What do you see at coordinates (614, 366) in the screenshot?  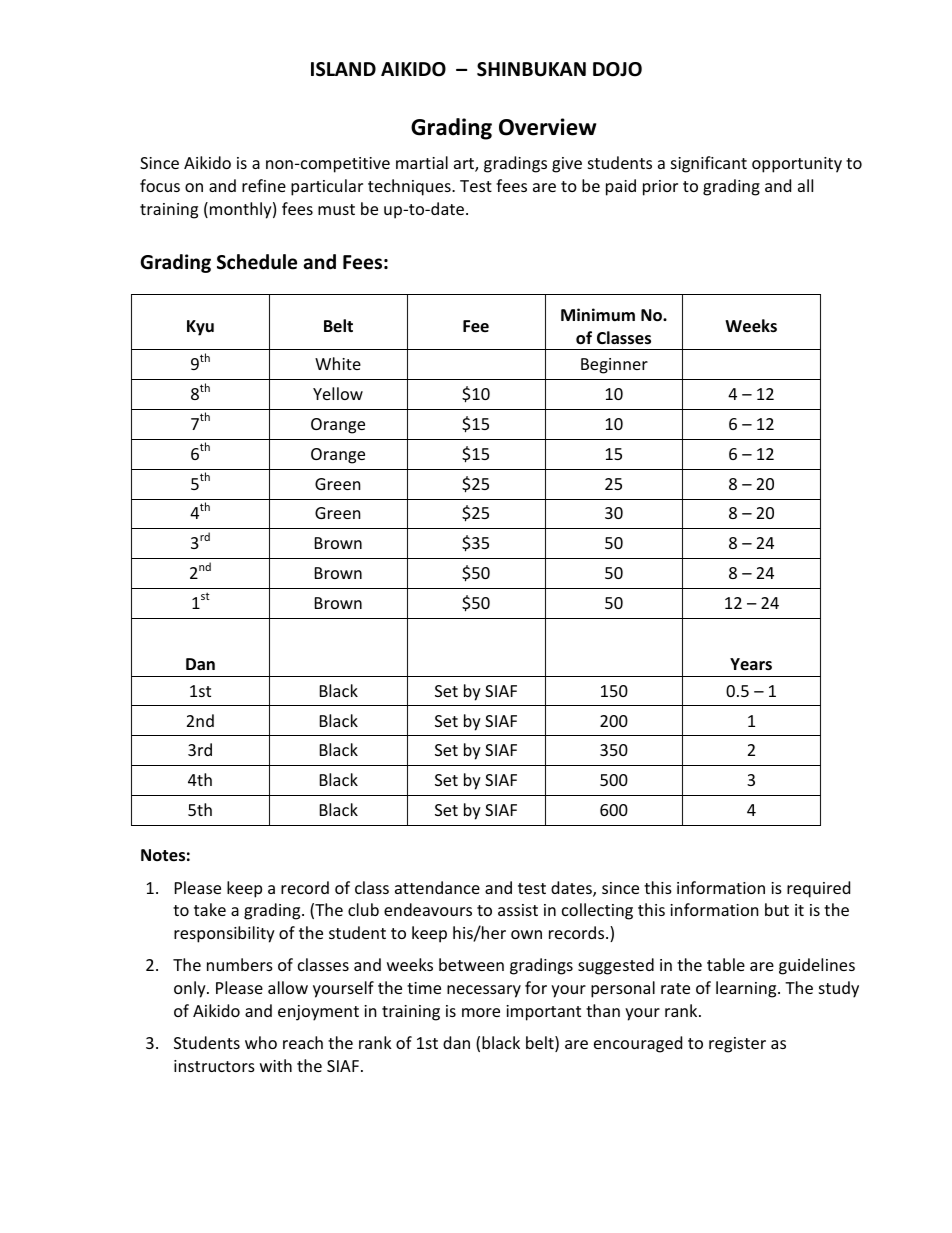 I see `Beginner` at bounding box center [614, 366].
